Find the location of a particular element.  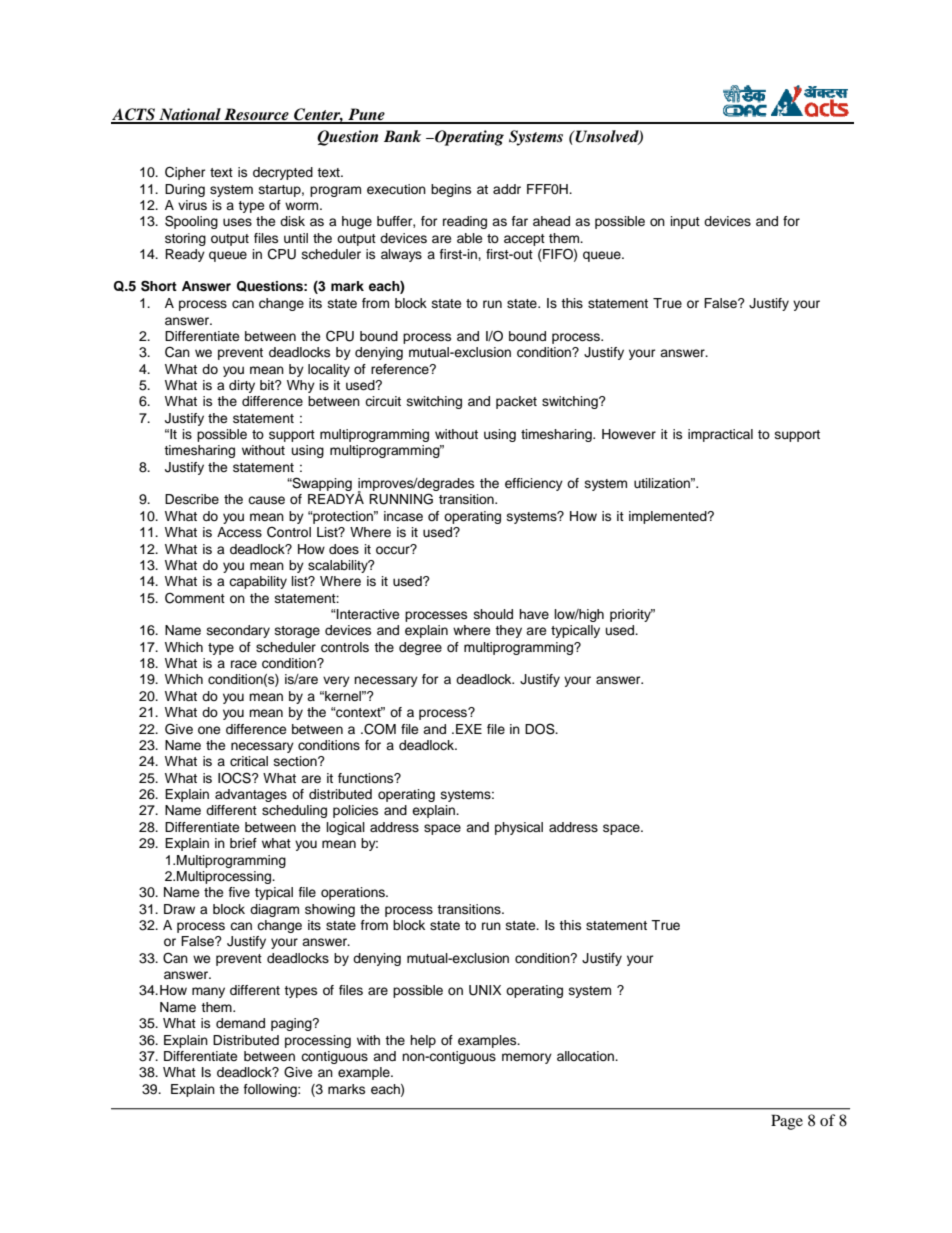

National is located at coordinates (190, 115).
